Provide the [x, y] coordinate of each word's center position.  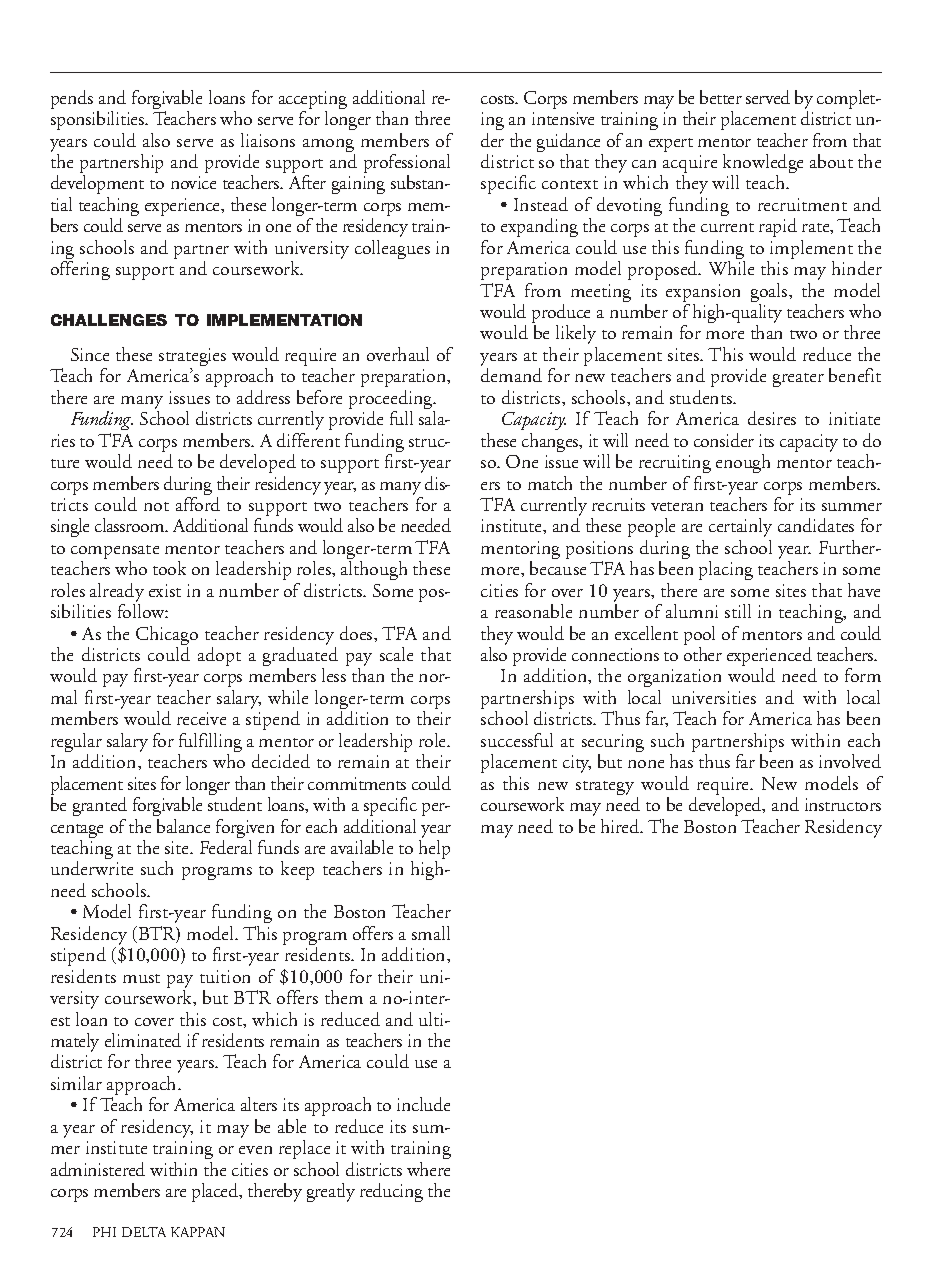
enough [743, 463]
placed [216, 1192]
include [423, 1104]
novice [193, 182]
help [434, 851]
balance [183, 826]
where [428, 1169]
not [156, 506]
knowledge [763, 165]
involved [850, 761]
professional [407, 165]
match [550, 483]
